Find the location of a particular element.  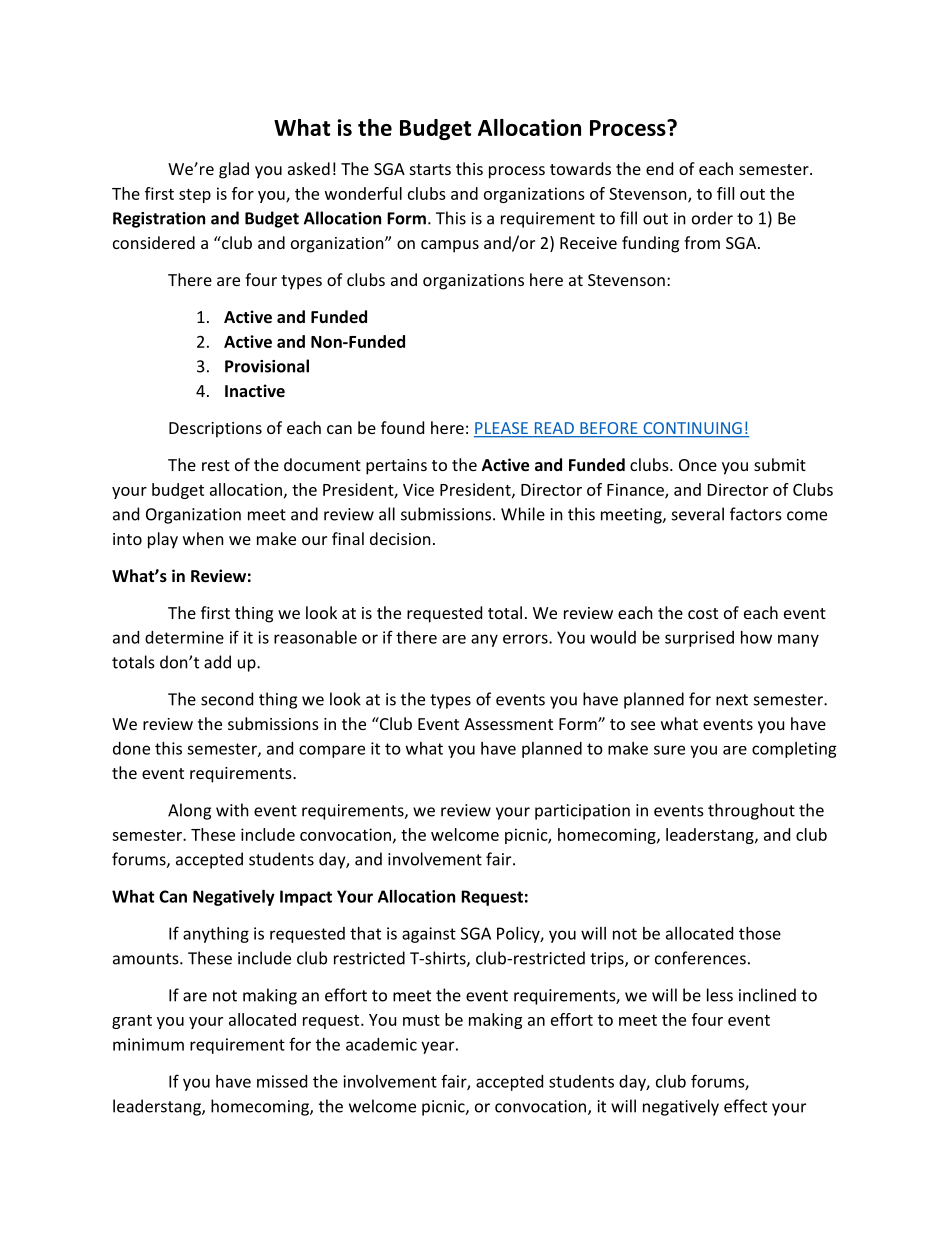

step is located at coordinates (195, 196).
